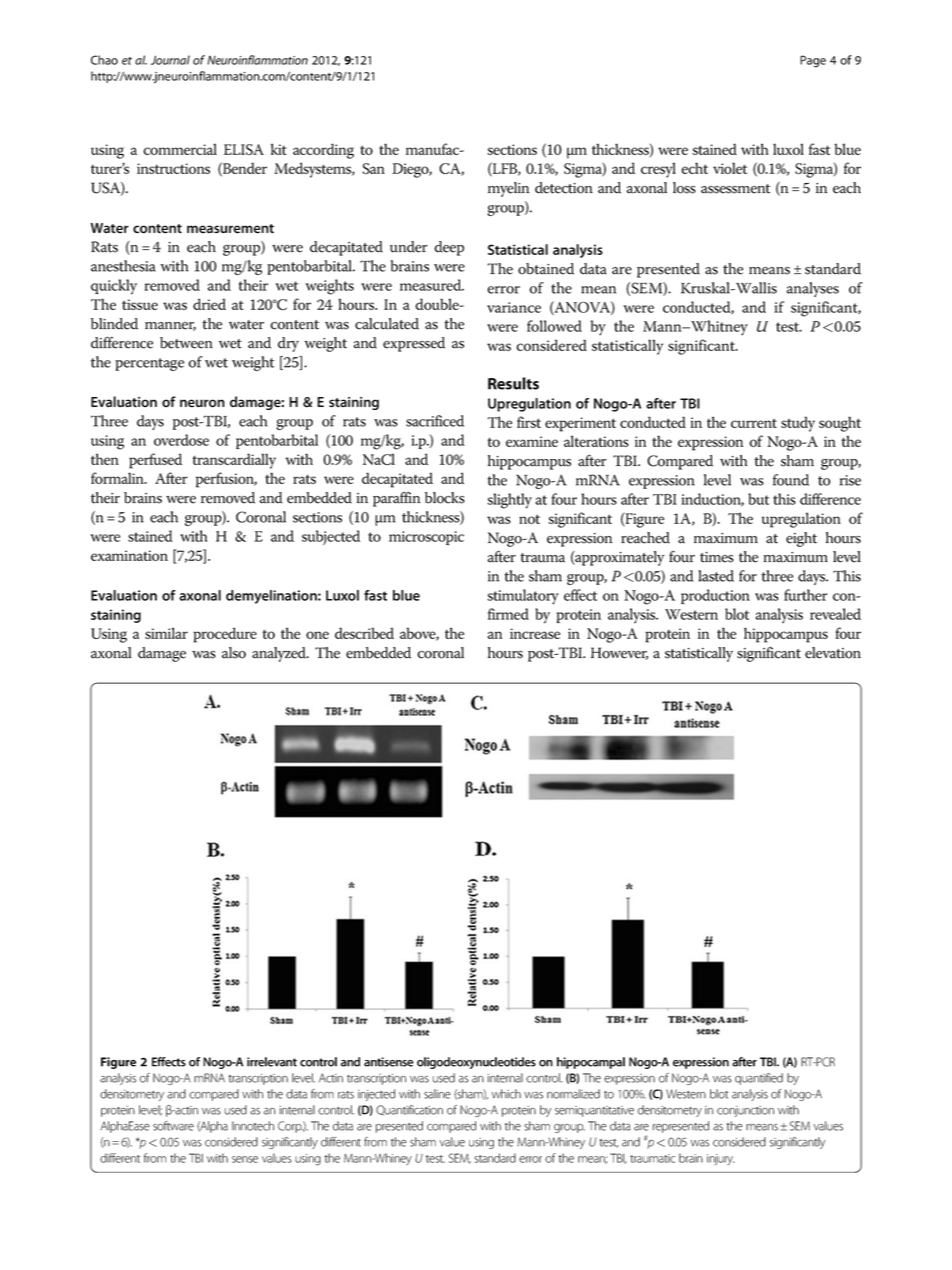  Describe the element at coordinates (759, 1079) in the document. I see `quantified` at that location.
